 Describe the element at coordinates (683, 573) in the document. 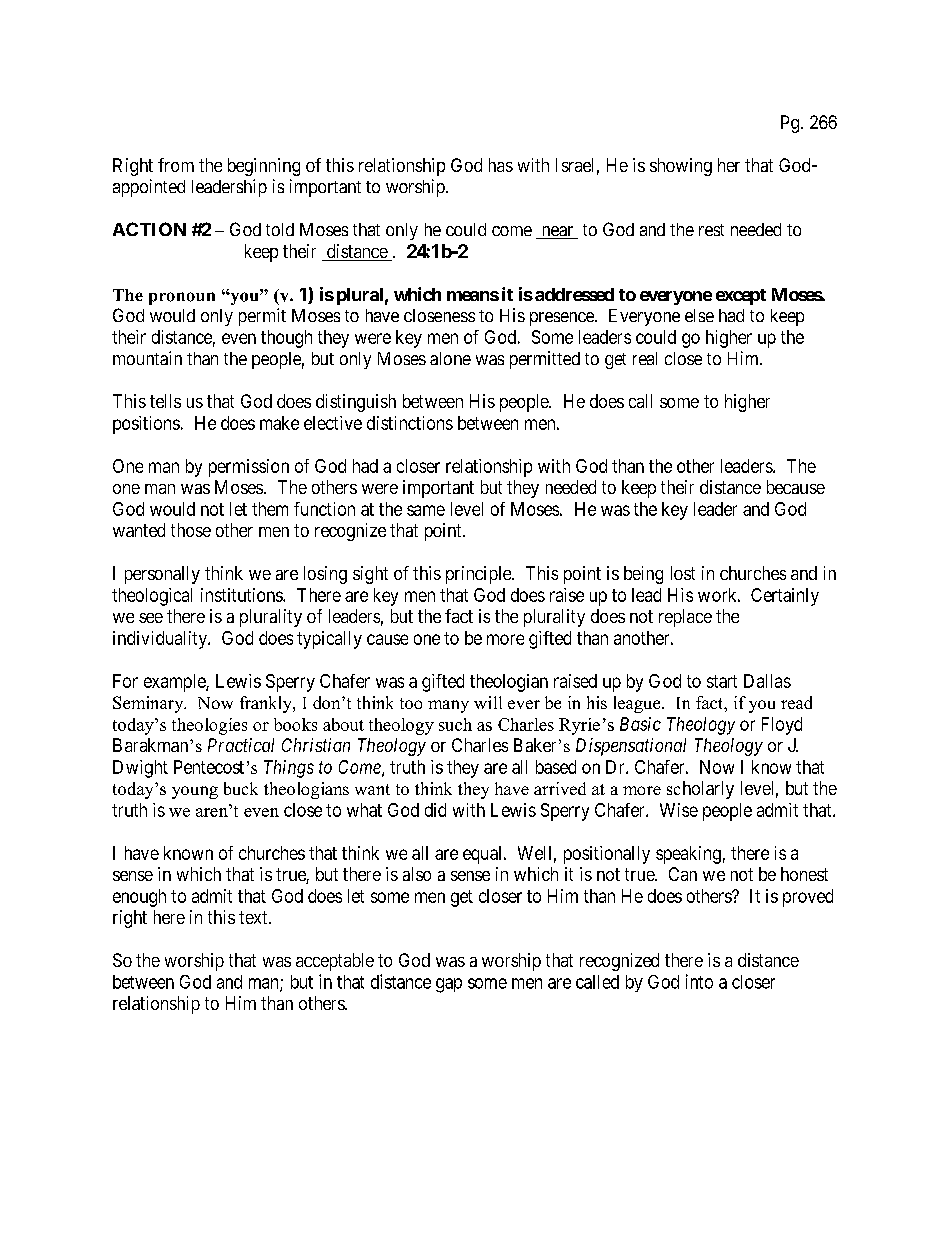

I see `lost` at that location.
